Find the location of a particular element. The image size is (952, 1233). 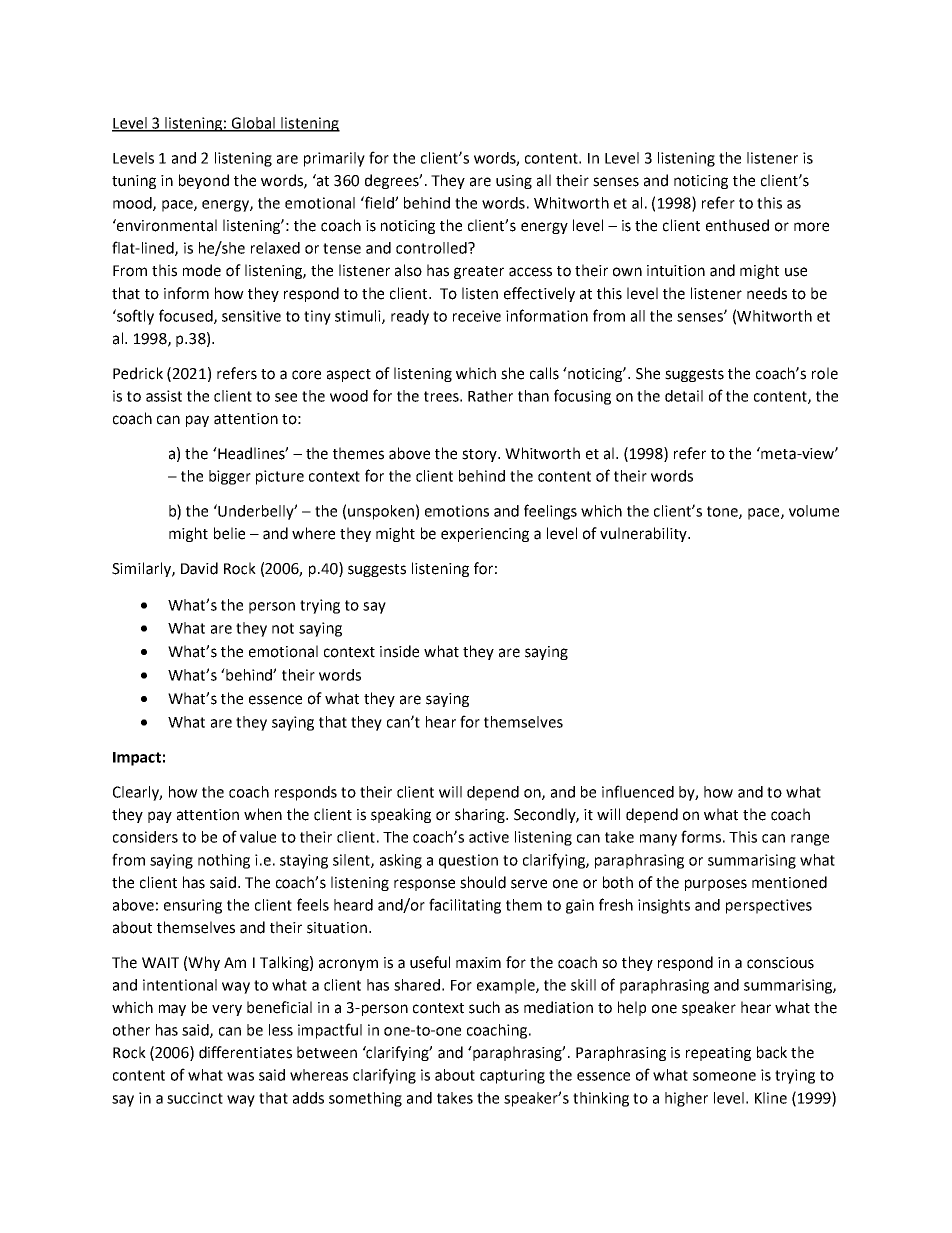

when is located at coordinates (263, 814).
